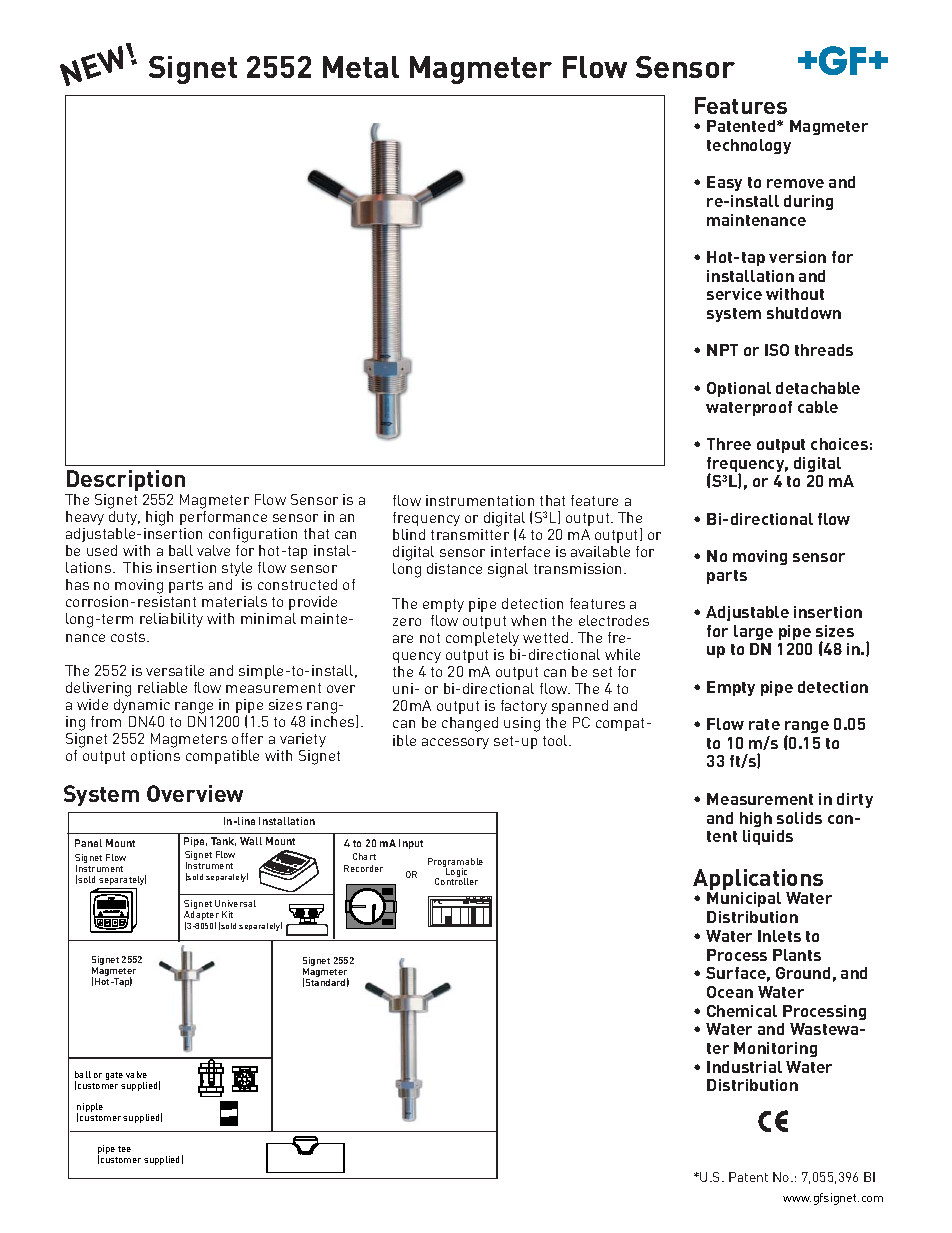 The width and height of the document is (952, 1233). What do you see at coordinates (124, 1149) in the document?
I see `tee` at bounding box center [124, 1149].
